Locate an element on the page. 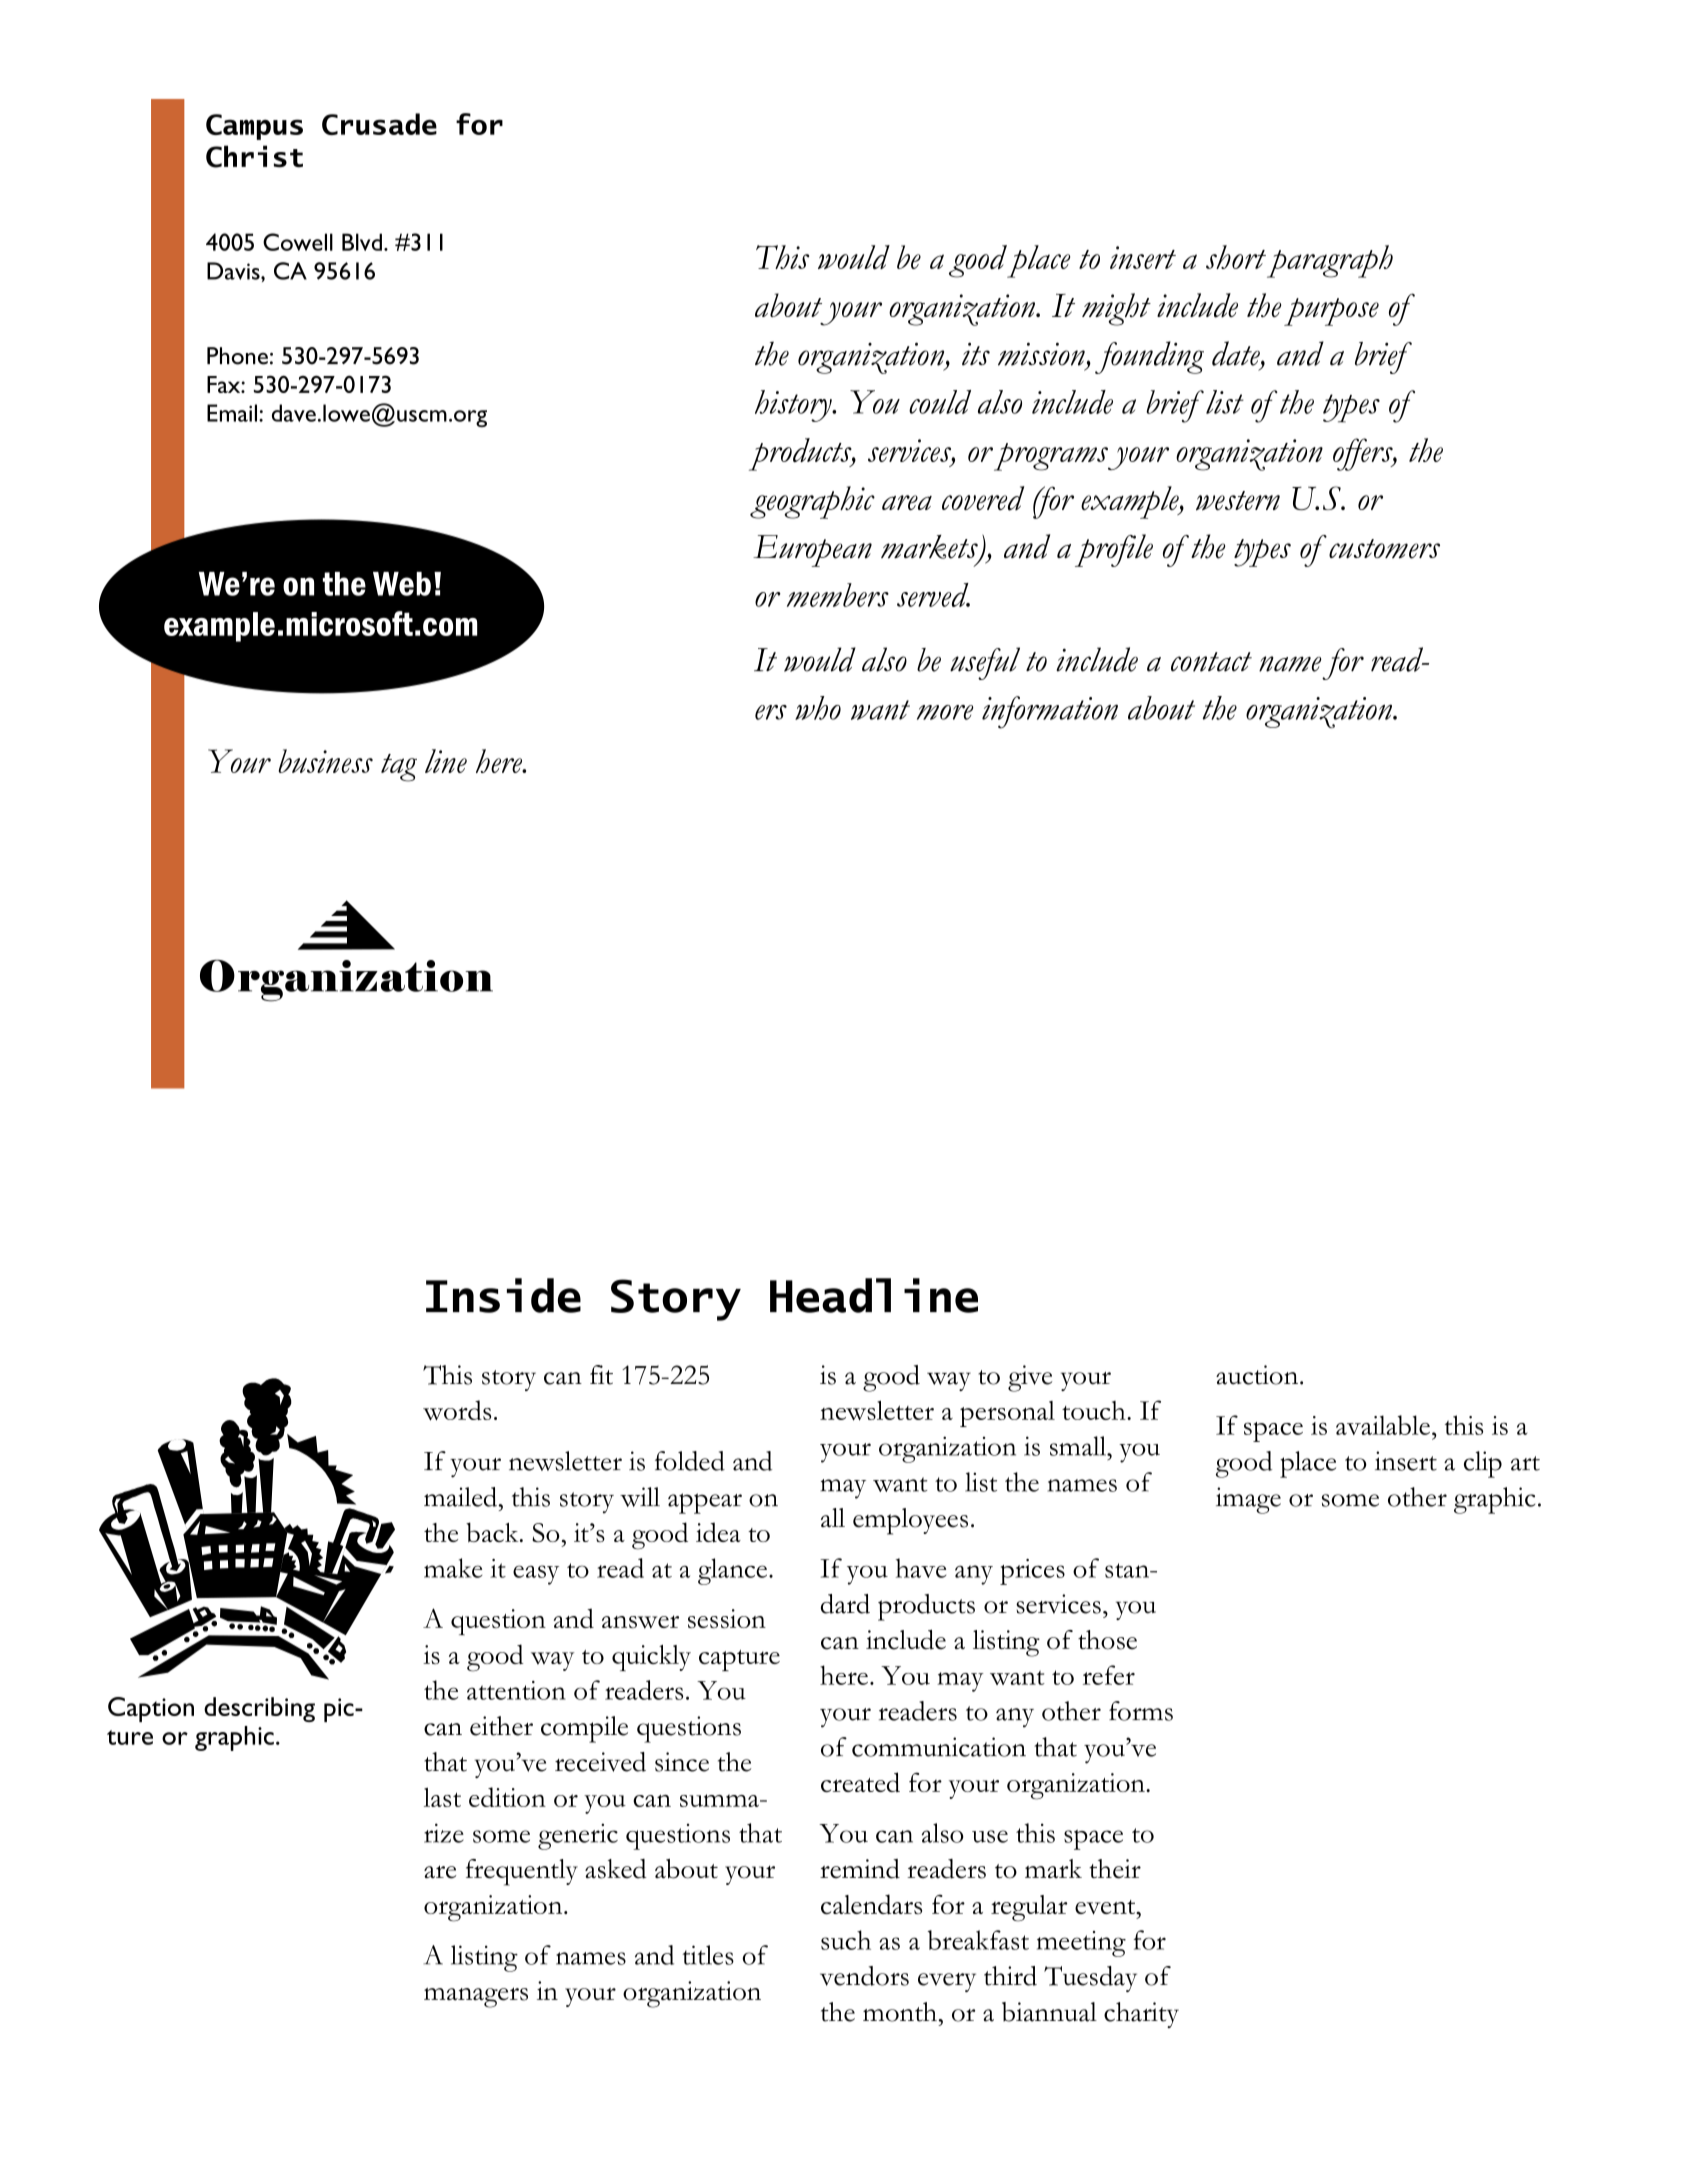  its is located at coordinates (976, 354).
